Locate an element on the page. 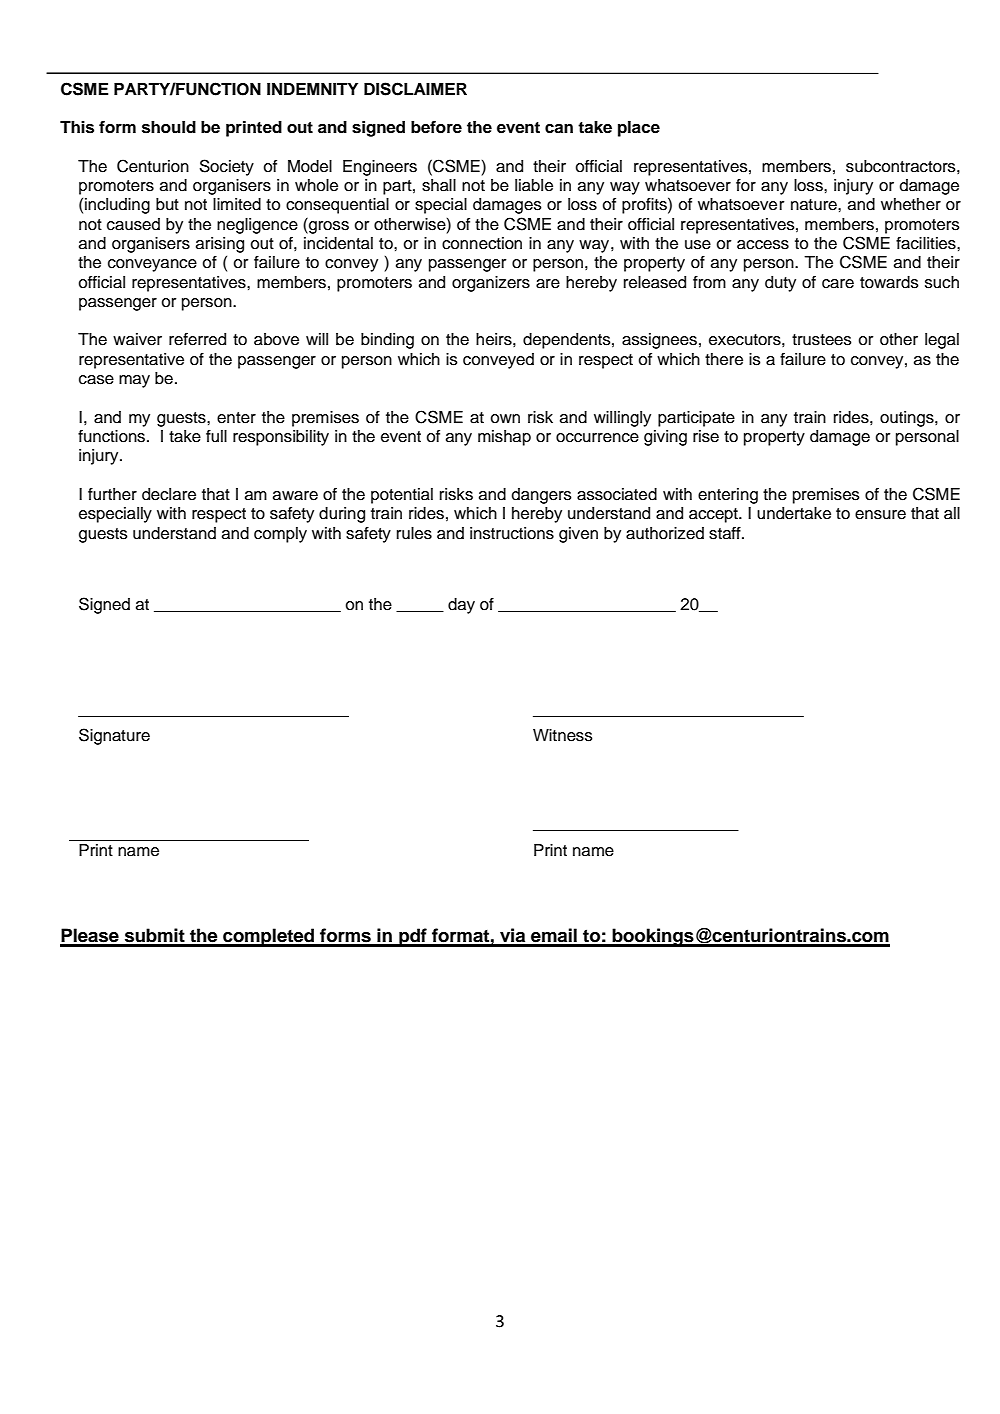 This page has height=1414, width=1000. trustees is located at coordinates (822, 340).
